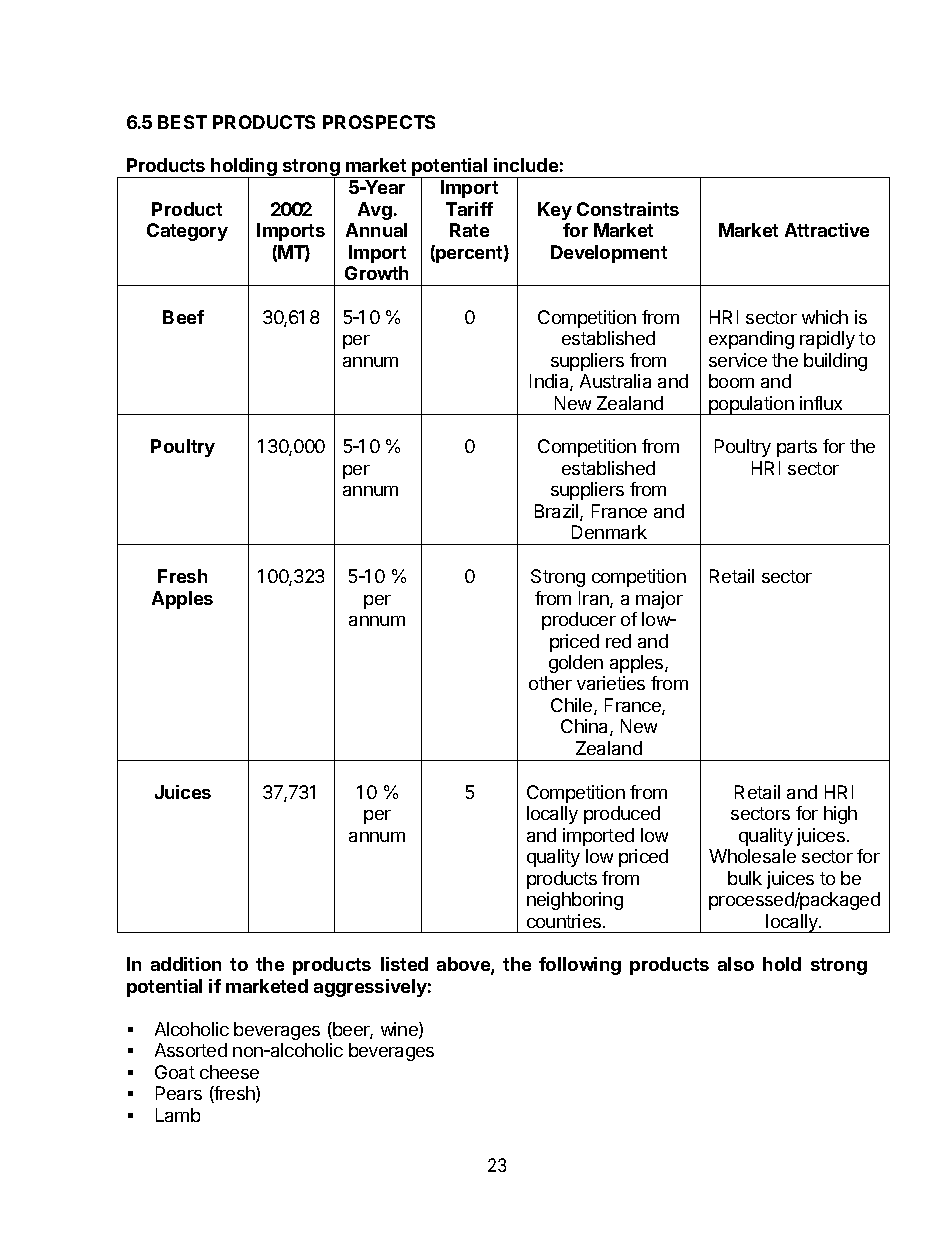 The width and height of the screenshot is (952, 1233). Describe the element at coordinates (186, 964) in the screenshot. I see `addition` at that location.
